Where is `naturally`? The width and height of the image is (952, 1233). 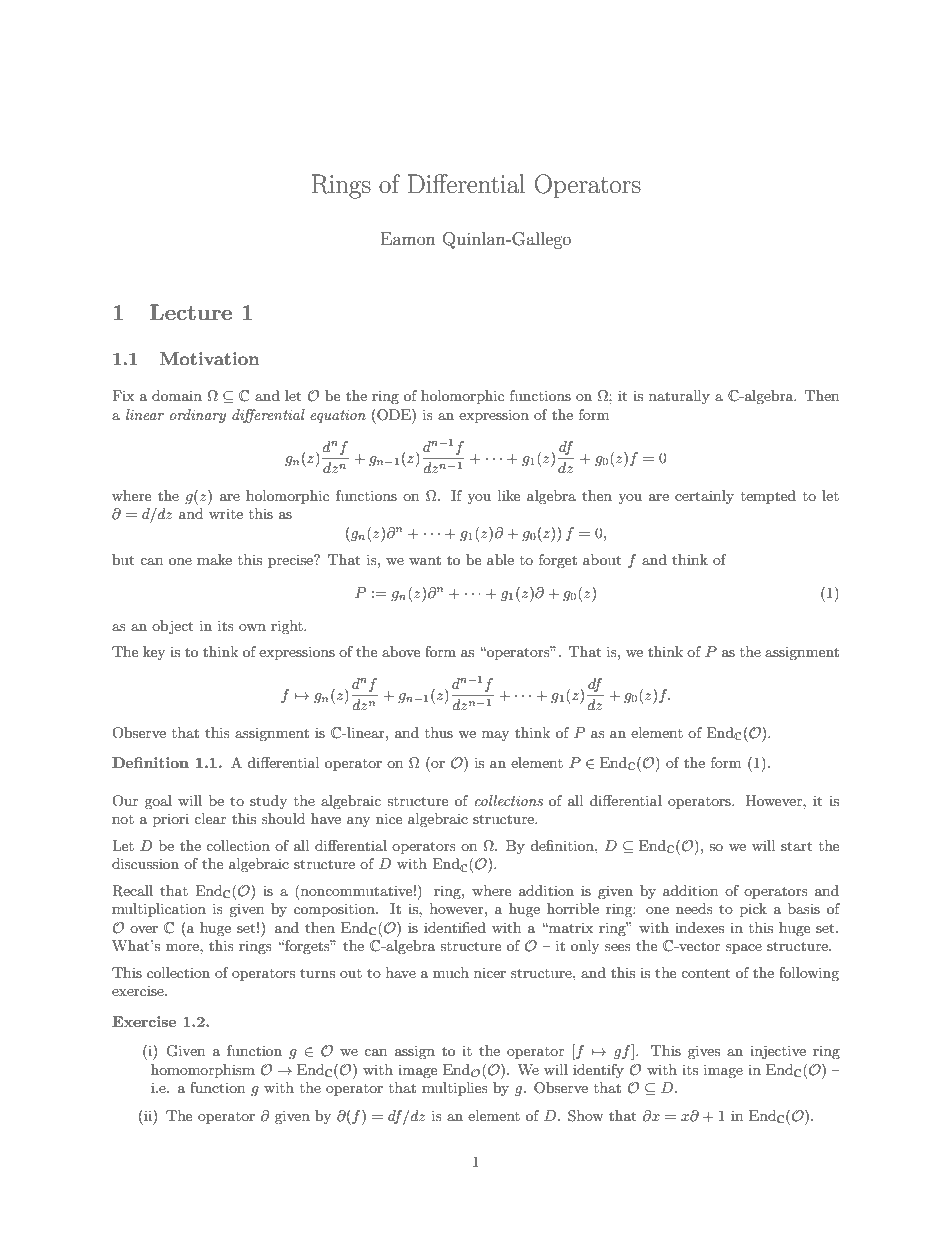
naturally is located at coordinates (679, 397).
